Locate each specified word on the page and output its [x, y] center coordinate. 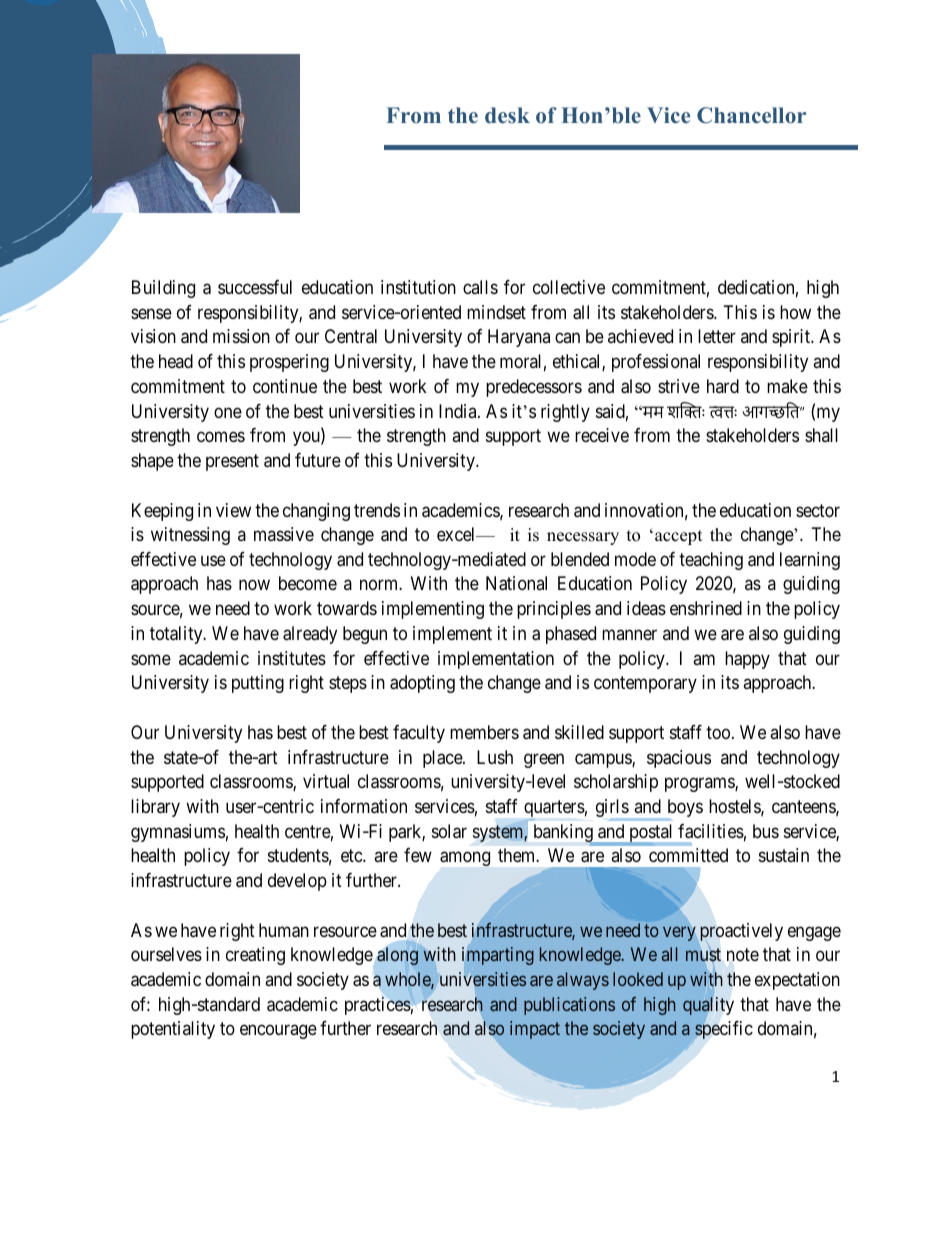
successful [255, 287]
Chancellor [751, 115]
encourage [278, 1032]
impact [535, 1030]
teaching [711, 561]
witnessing [190, 536]
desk [507, 115]
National [516, 583]
